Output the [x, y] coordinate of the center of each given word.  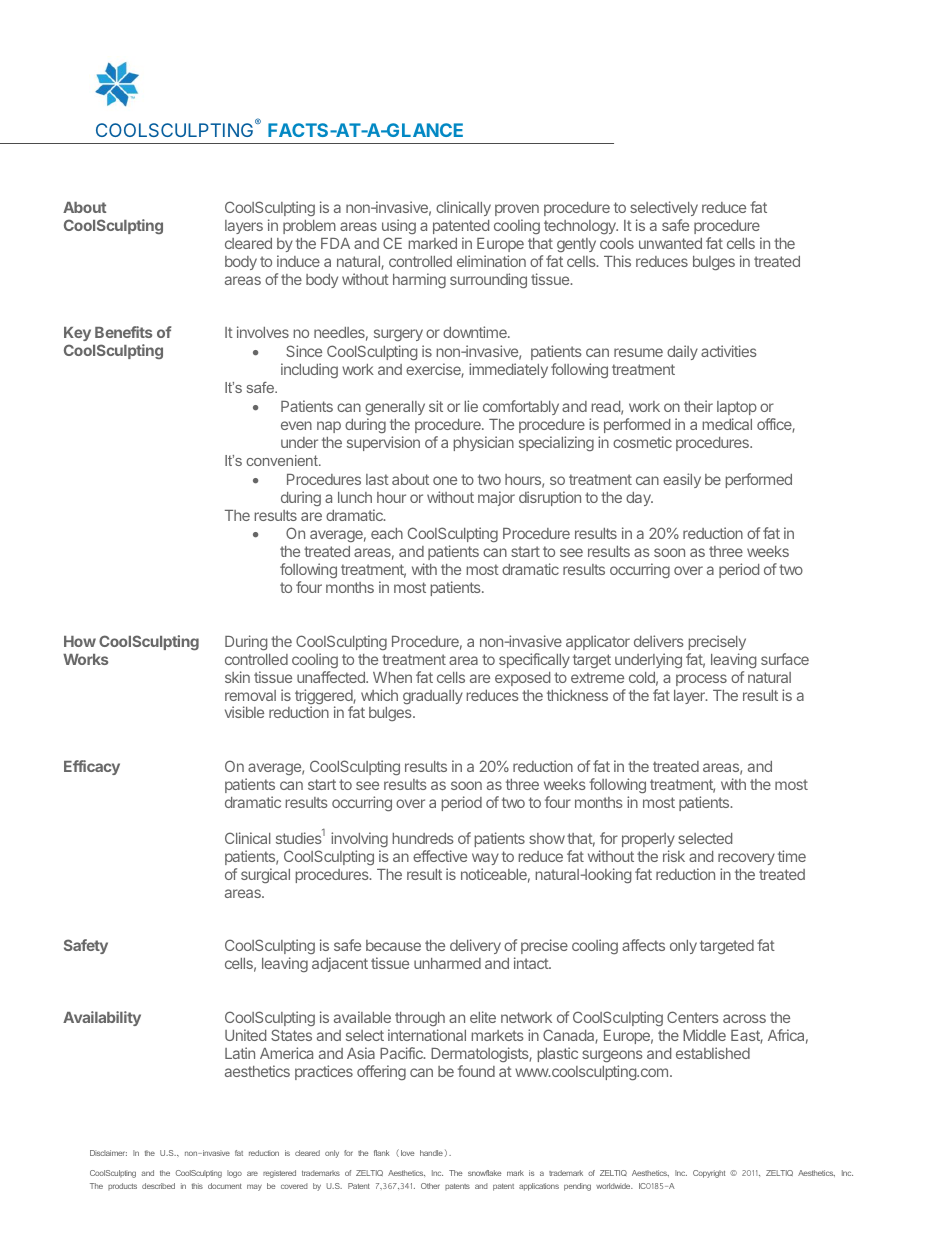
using [399, 226]
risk [674, 856]
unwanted [670, 243]
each [387, 533]
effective [440, 856]
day [639, 499]
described [158, 1186]
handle [431, 1153]
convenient [283, 460]
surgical [265, 875]
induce [298, 261]
